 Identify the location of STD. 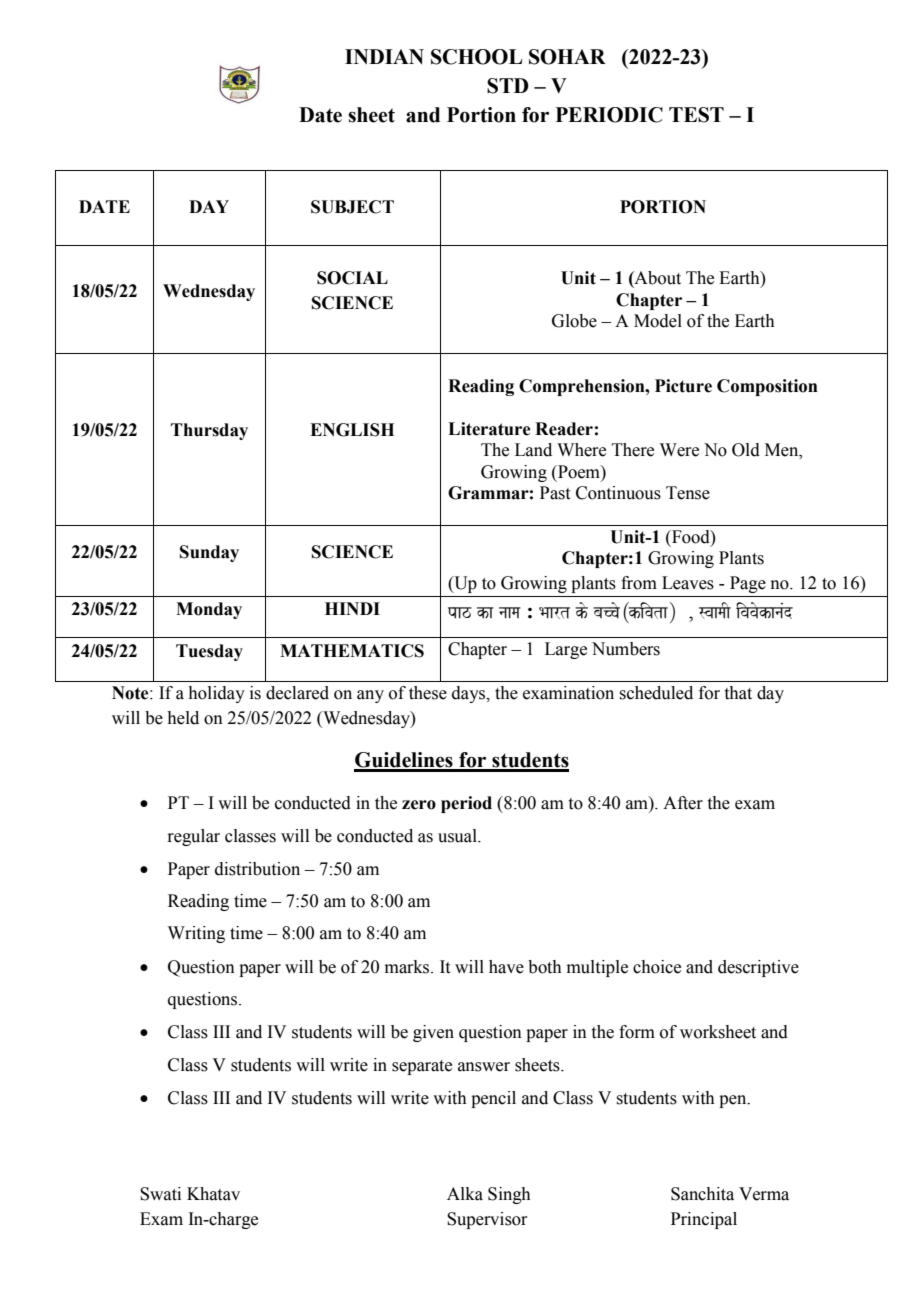
(508, 86).
